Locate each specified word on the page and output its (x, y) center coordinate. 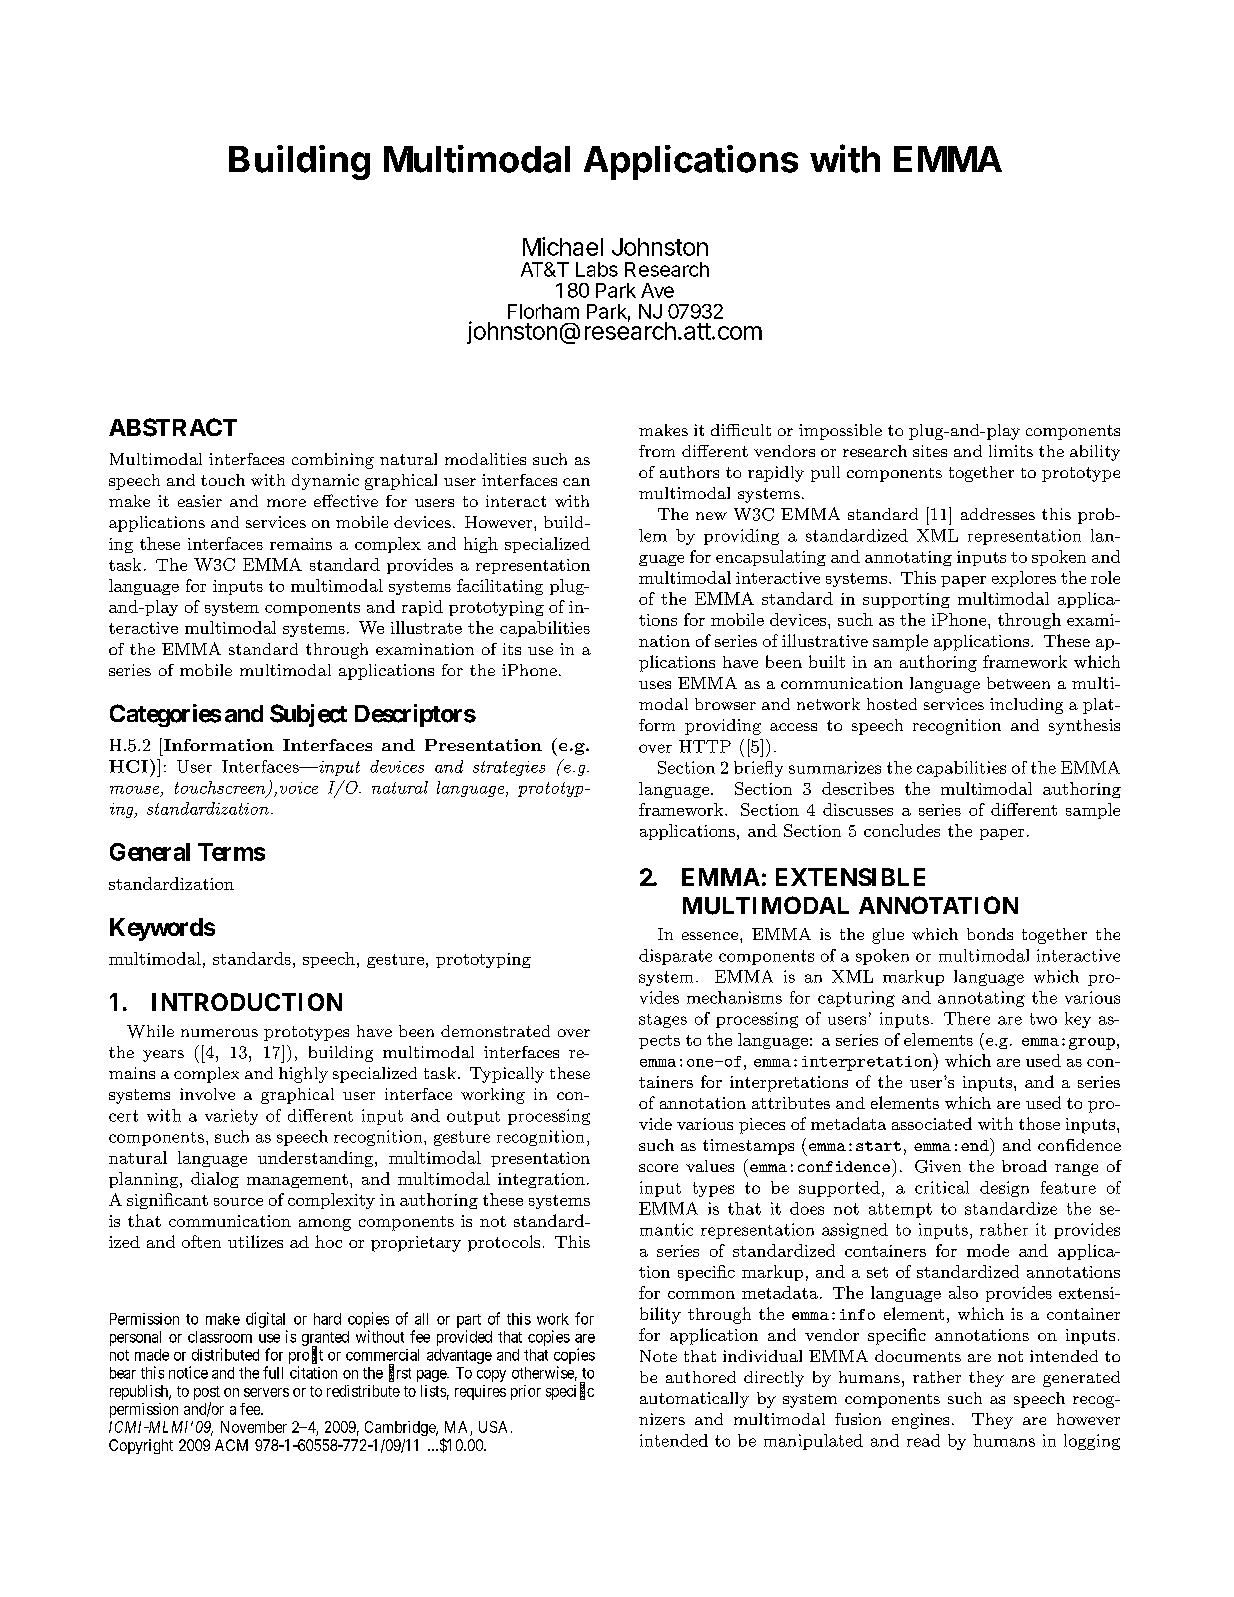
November (254, 1427)
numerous (219, 1033)
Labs (597, 269)
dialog (215, 1180)
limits (1011, 451)
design (1004, 1189)
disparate (675, 957)
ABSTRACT (173, 427)
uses (655, 685)
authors (689, 472)
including (1026, 706)
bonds (990, 934)
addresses (998, 514)
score (658, 1168)
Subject (308, 715)
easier (200, 501)
